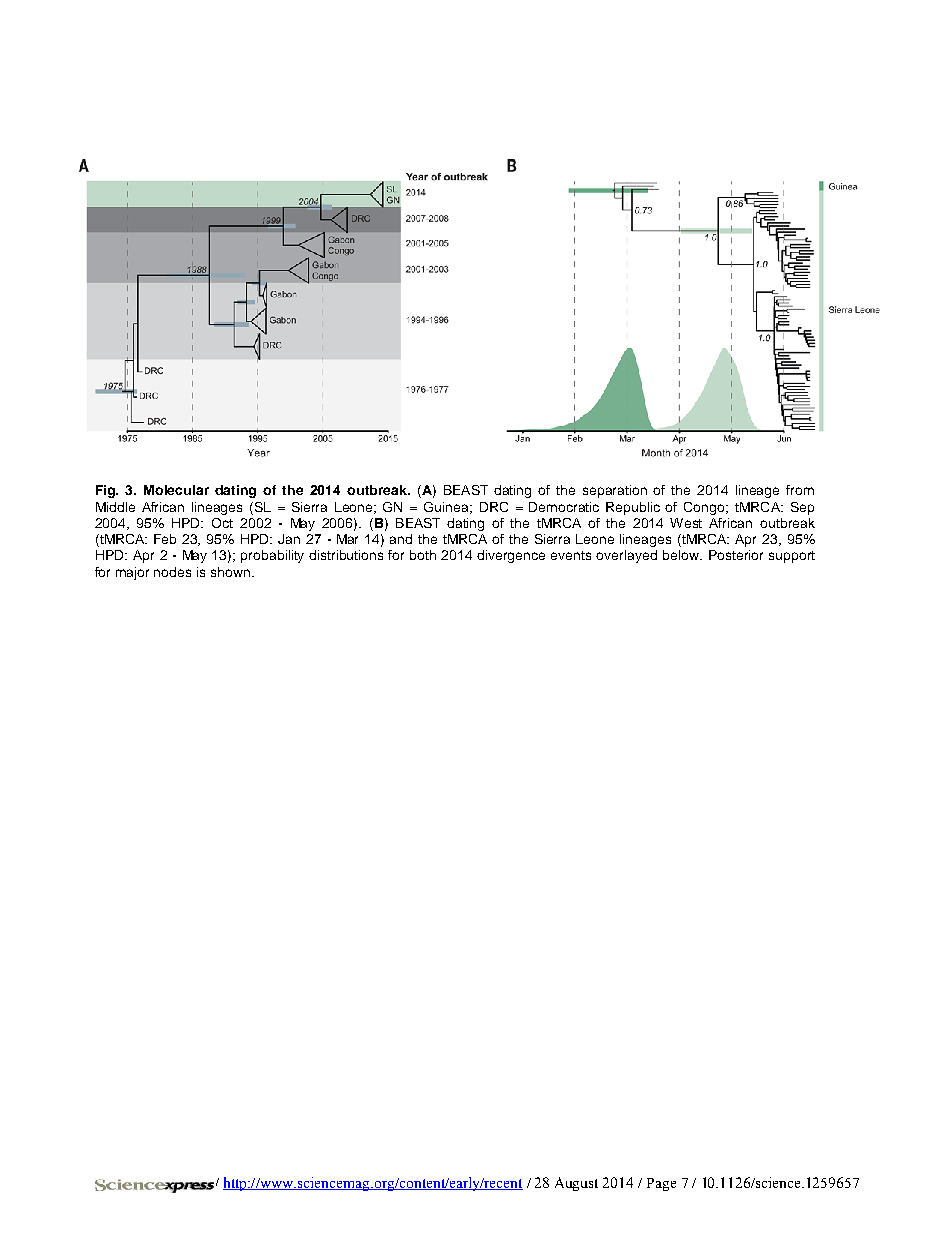 The width and height of the document is (952, 1233). I want to click on August, so click(576, 1184).
